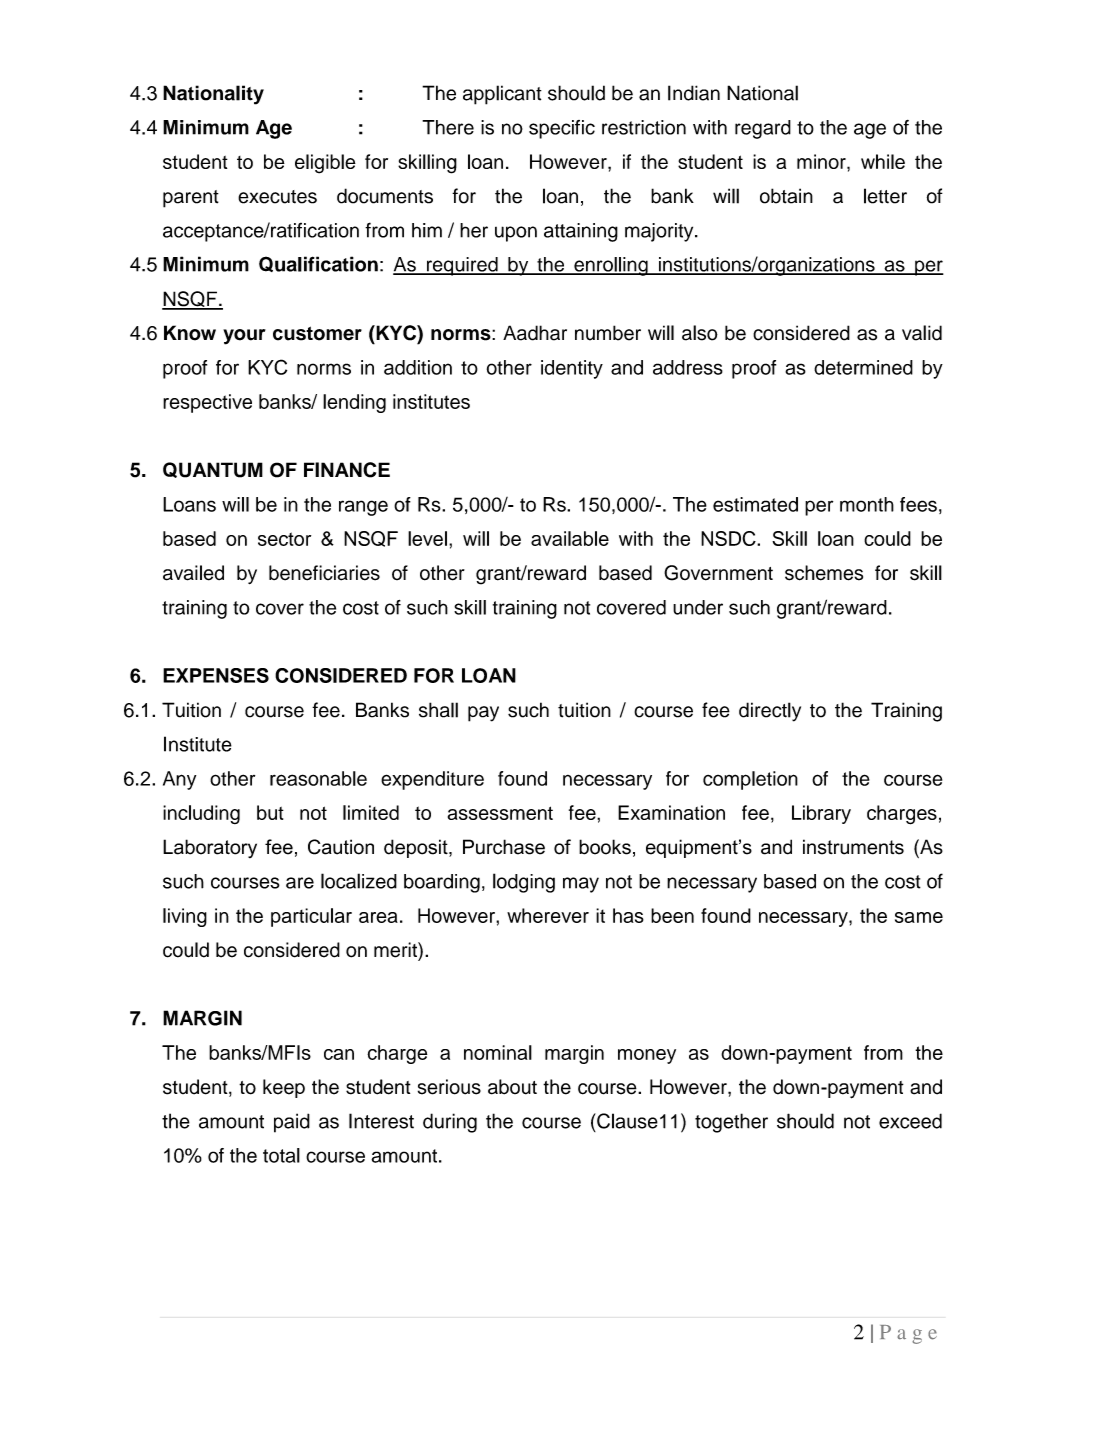 The width and height of the document is (1105, 1430). Describe the element at coordinates (863, 367) in the document. I see `determined` at that location.
